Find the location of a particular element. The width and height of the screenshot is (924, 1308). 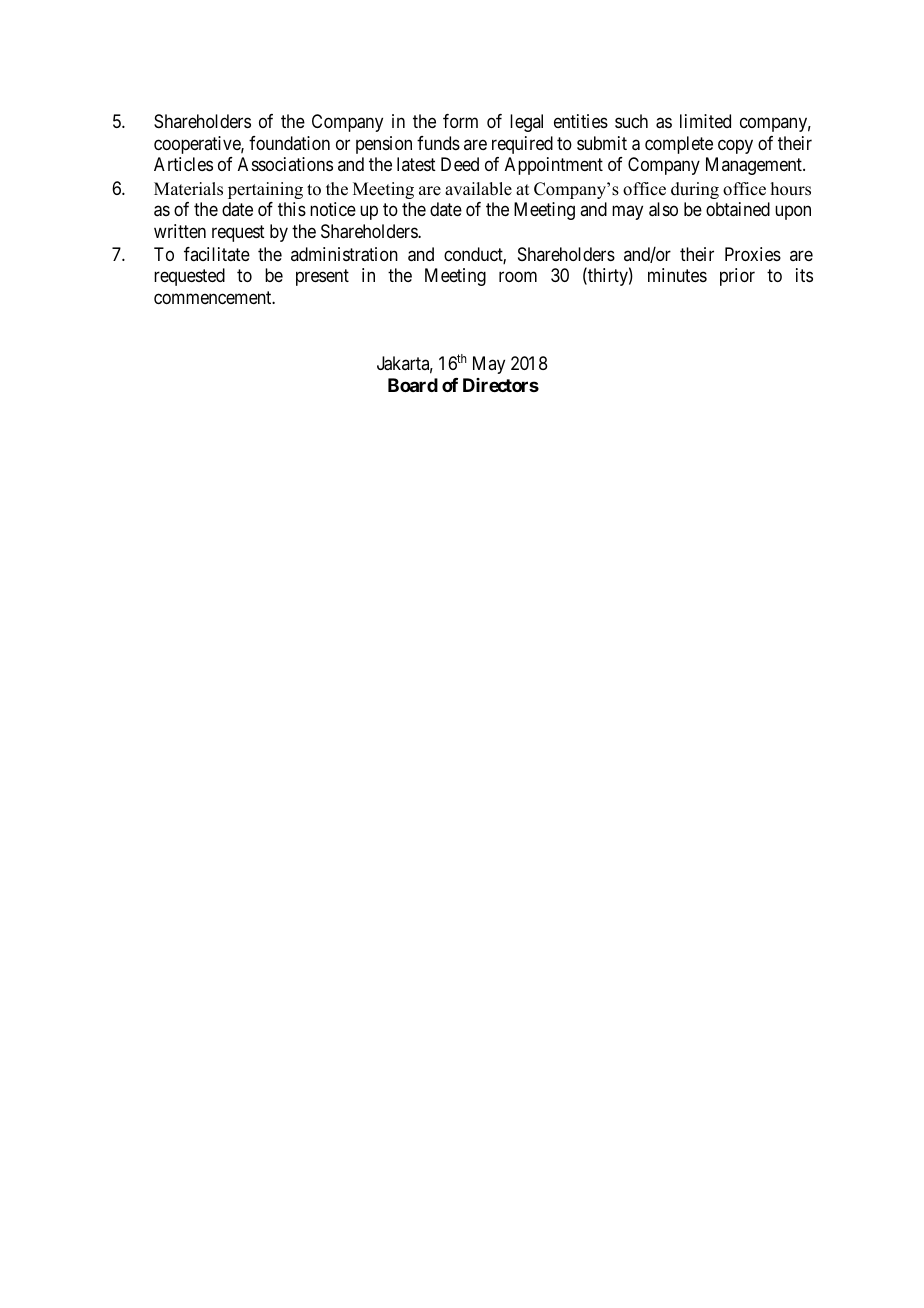

prior is located at coordinates (737, 277).
